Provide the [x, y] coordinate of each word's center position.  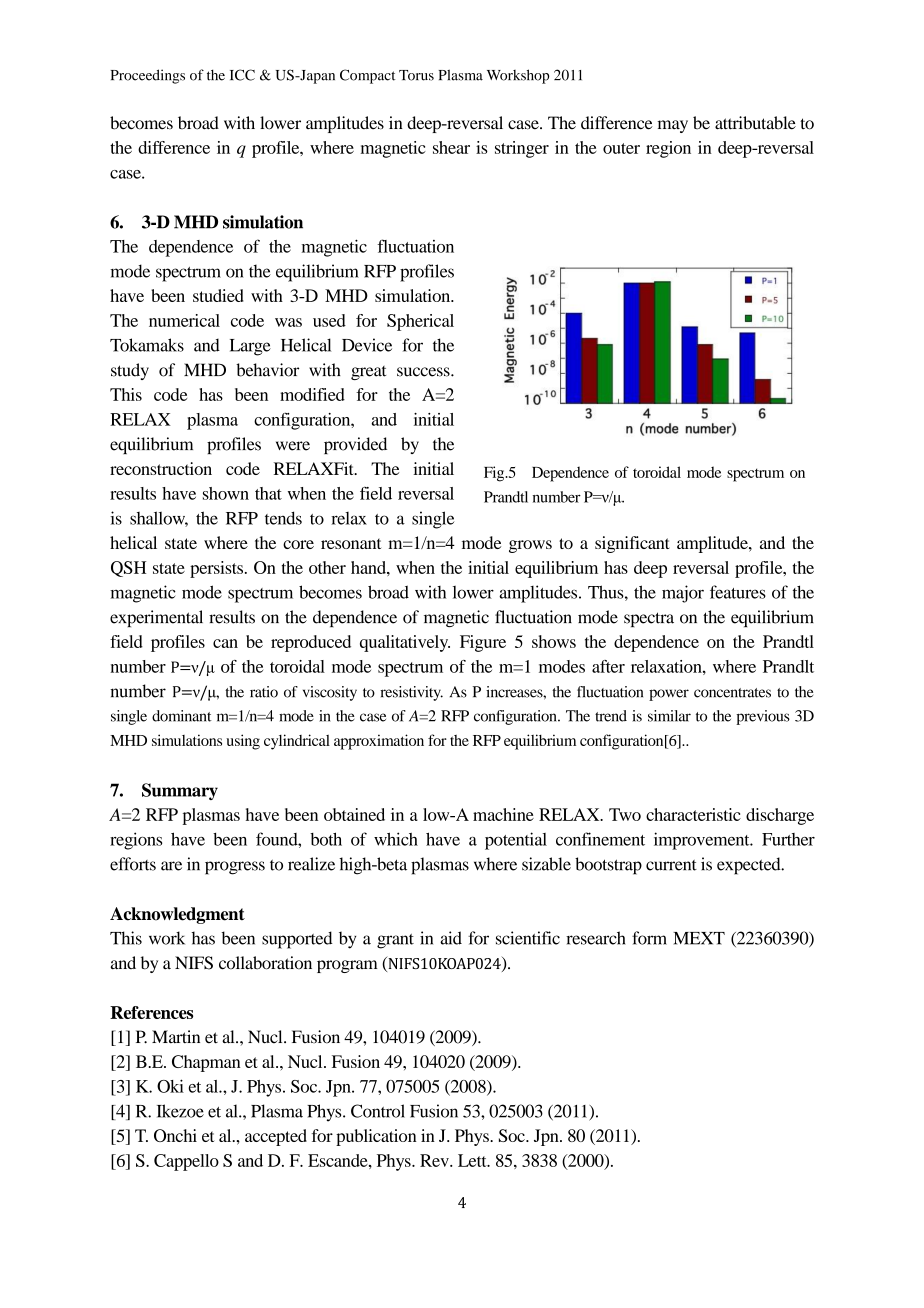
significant [632, 544]
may [673, 126]
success [424, 372]
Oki [170, 1086]
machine [503, 814]
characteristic [693, 814]
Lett [473, 1160]
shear [451, 147]
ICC [242, 75]
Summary [180, 791]
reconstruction [161, 468]
